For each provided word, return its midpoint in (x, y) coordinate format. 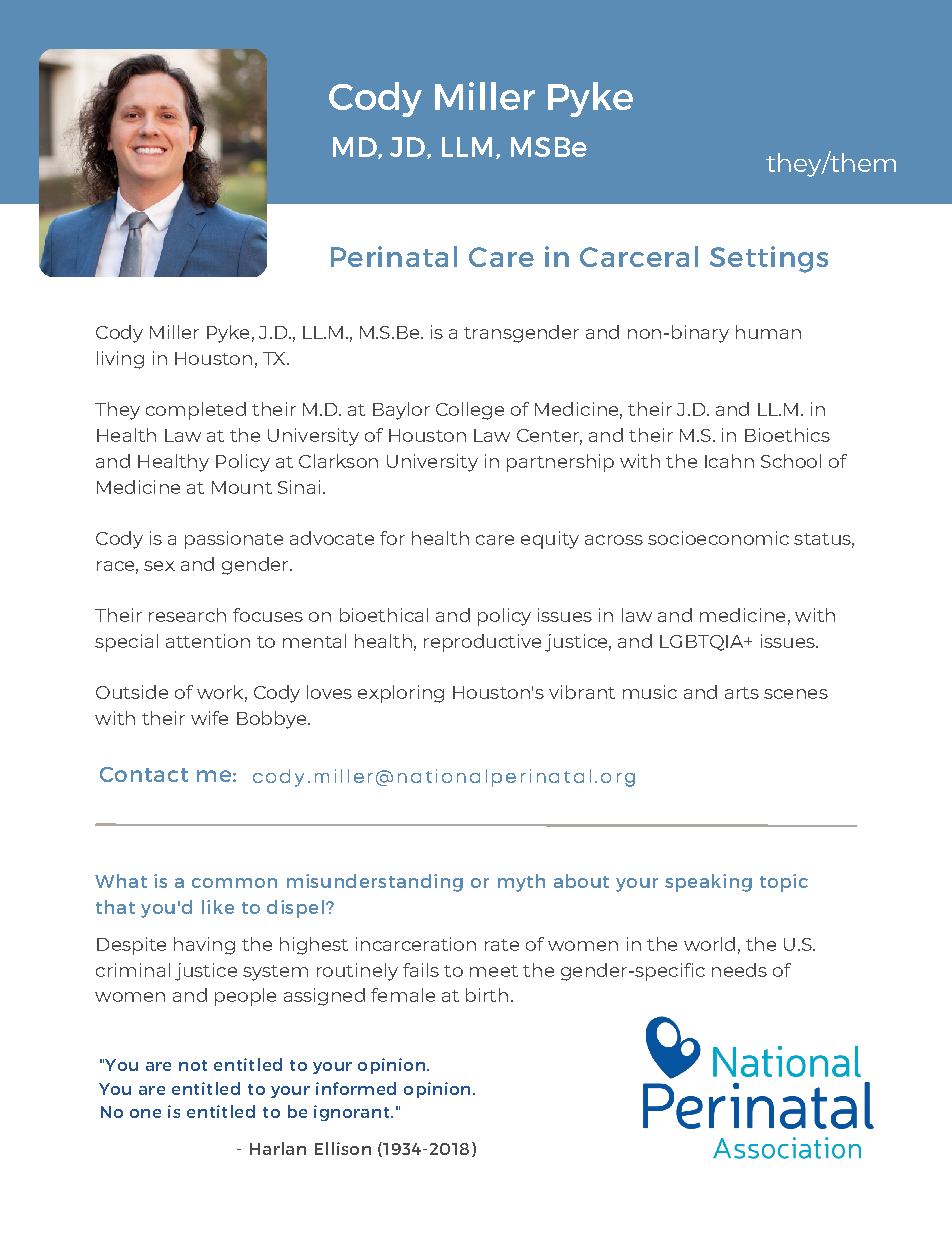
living (120, 360)
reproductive (482, 643)
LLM (467, 147)
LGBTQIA (703, 643)
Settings (769, 259)
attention (208, 641)
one (145, 1113)
